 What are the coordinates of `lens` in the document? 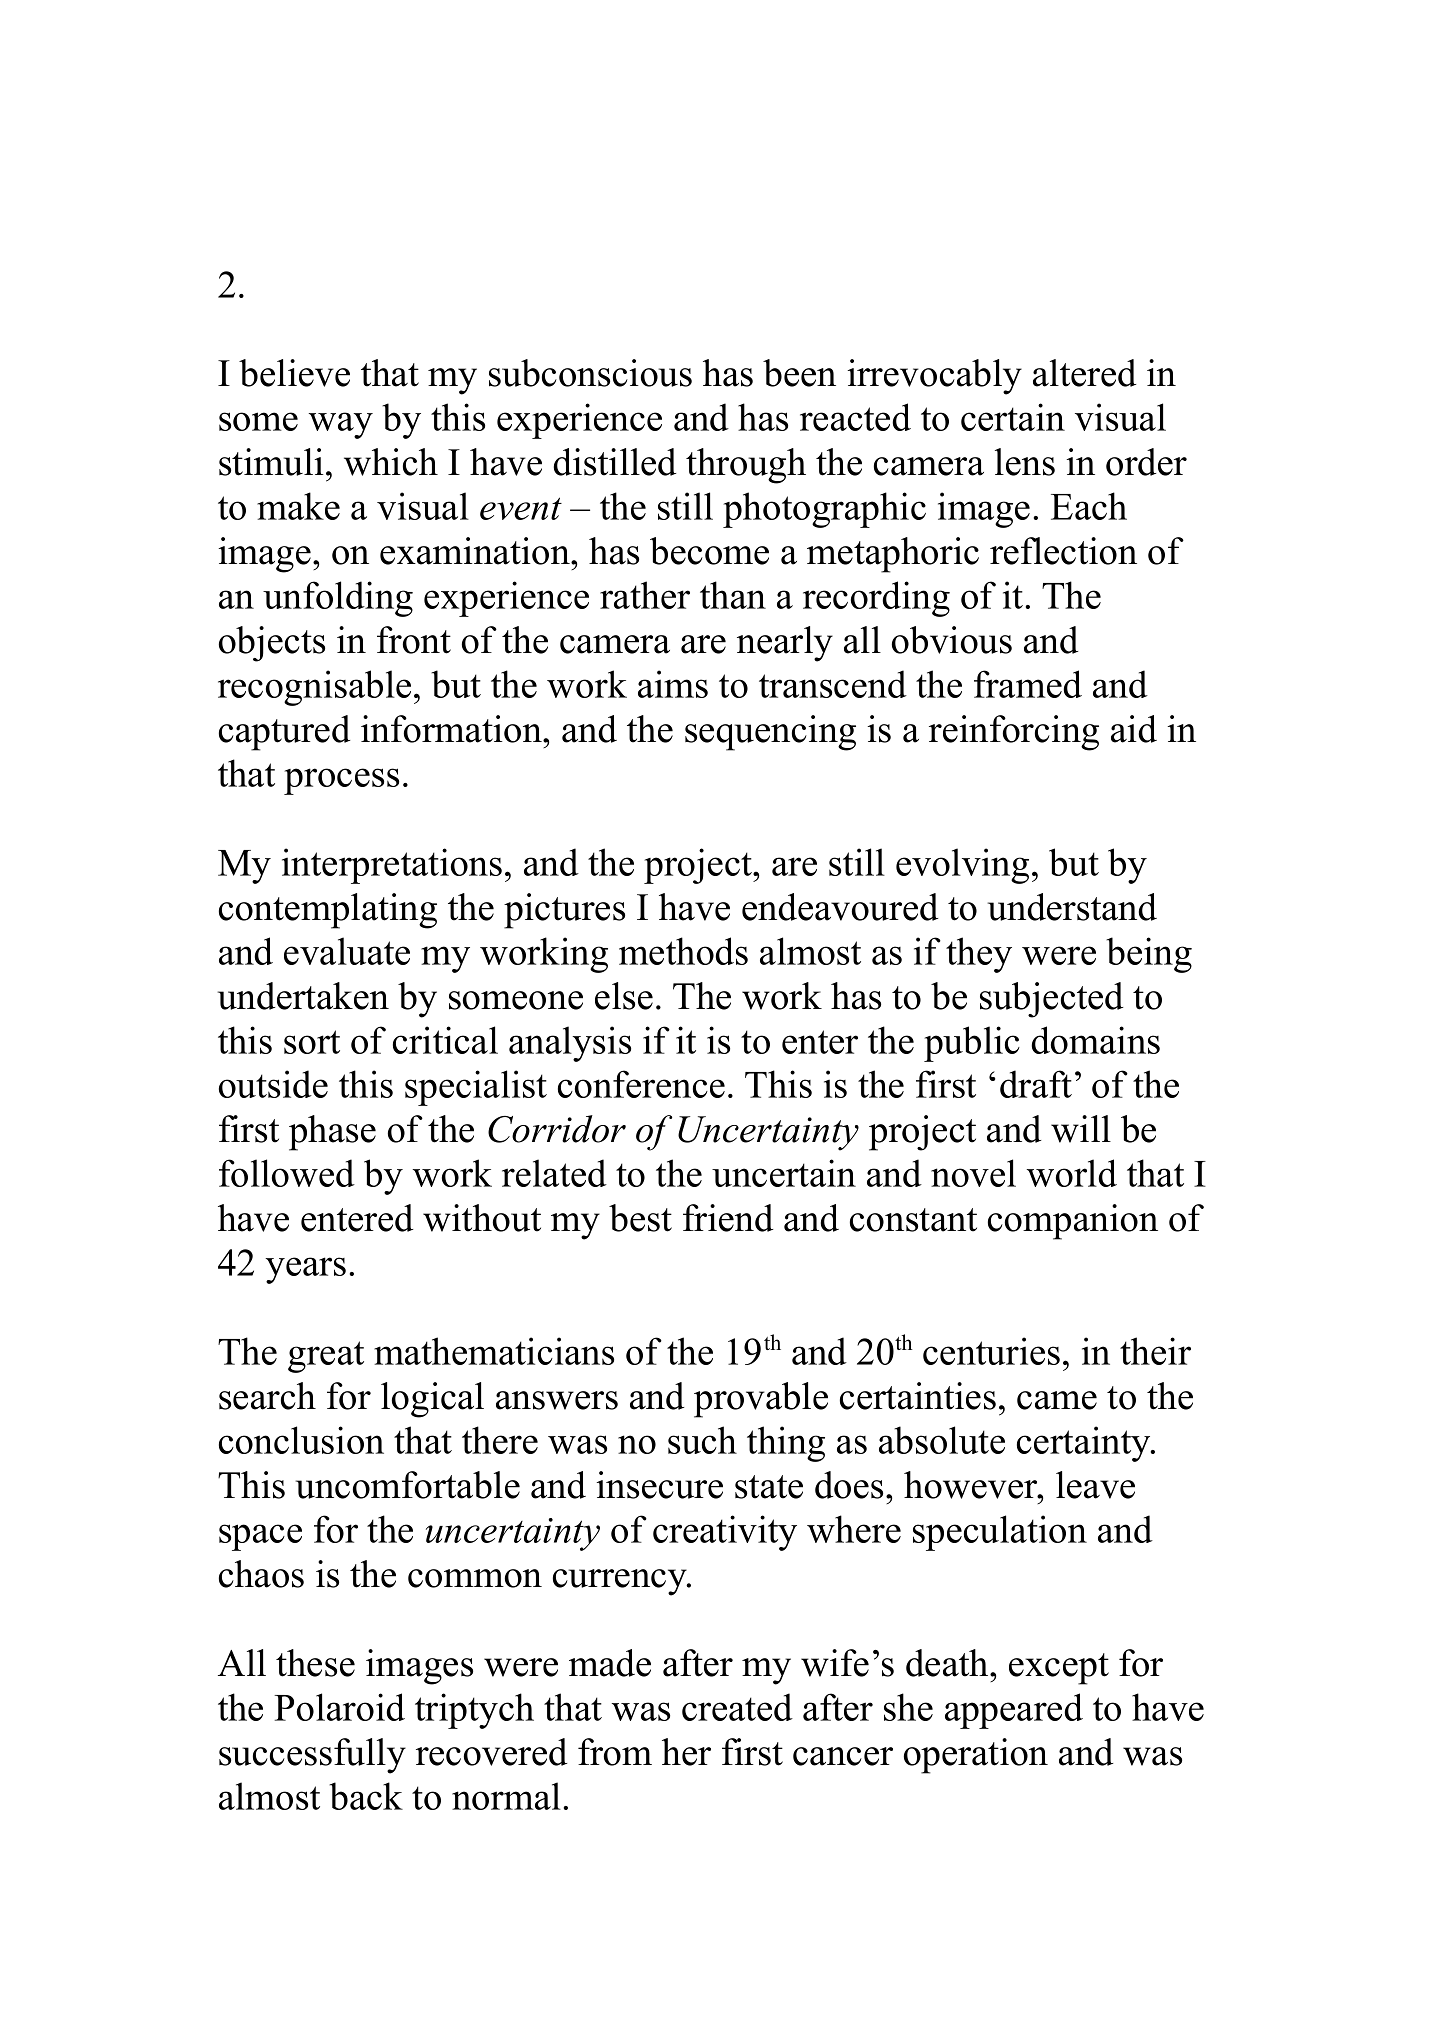 It's located at (1025, 462).
